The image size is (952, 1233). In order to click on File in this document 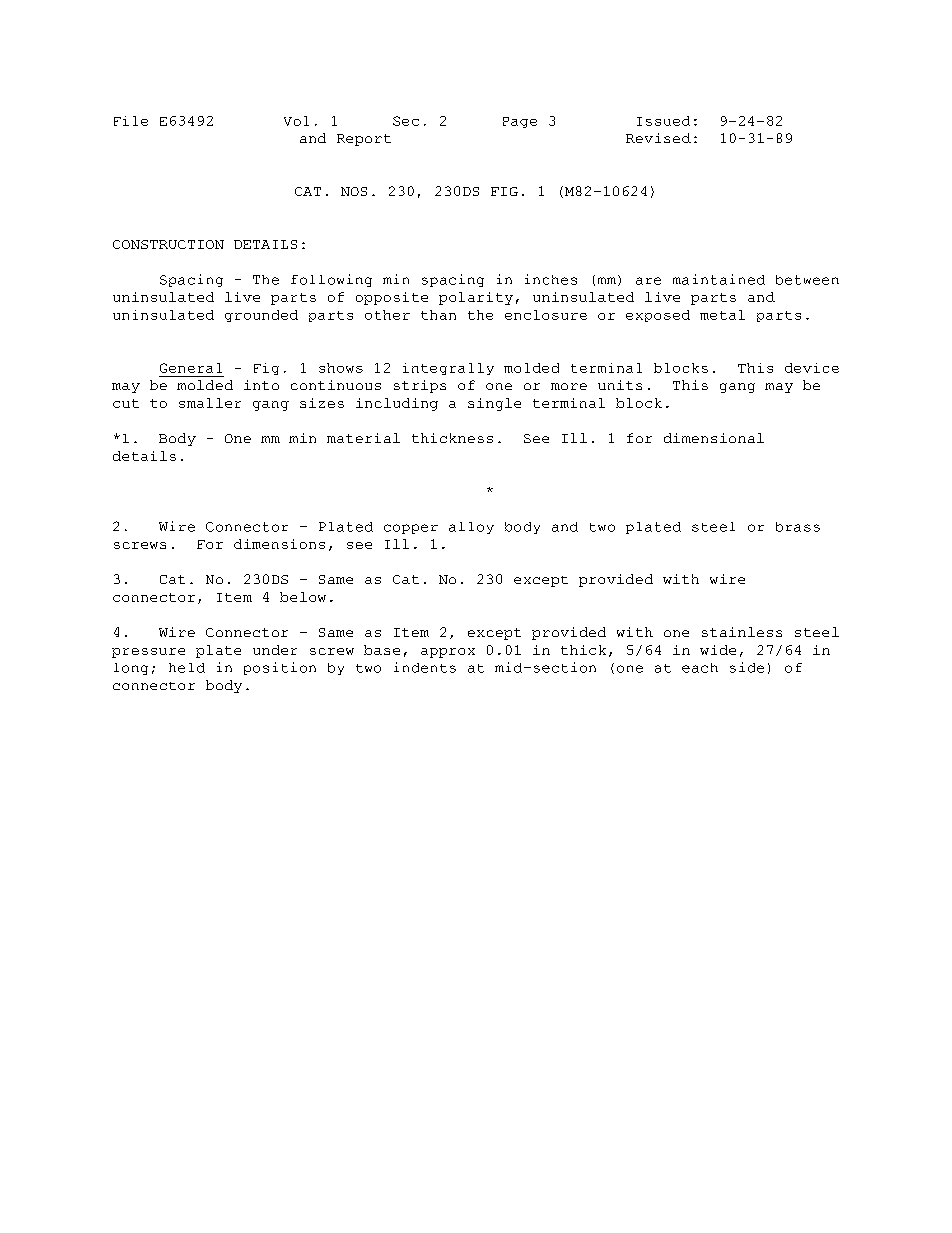, I will do `click(131, 121)`.
